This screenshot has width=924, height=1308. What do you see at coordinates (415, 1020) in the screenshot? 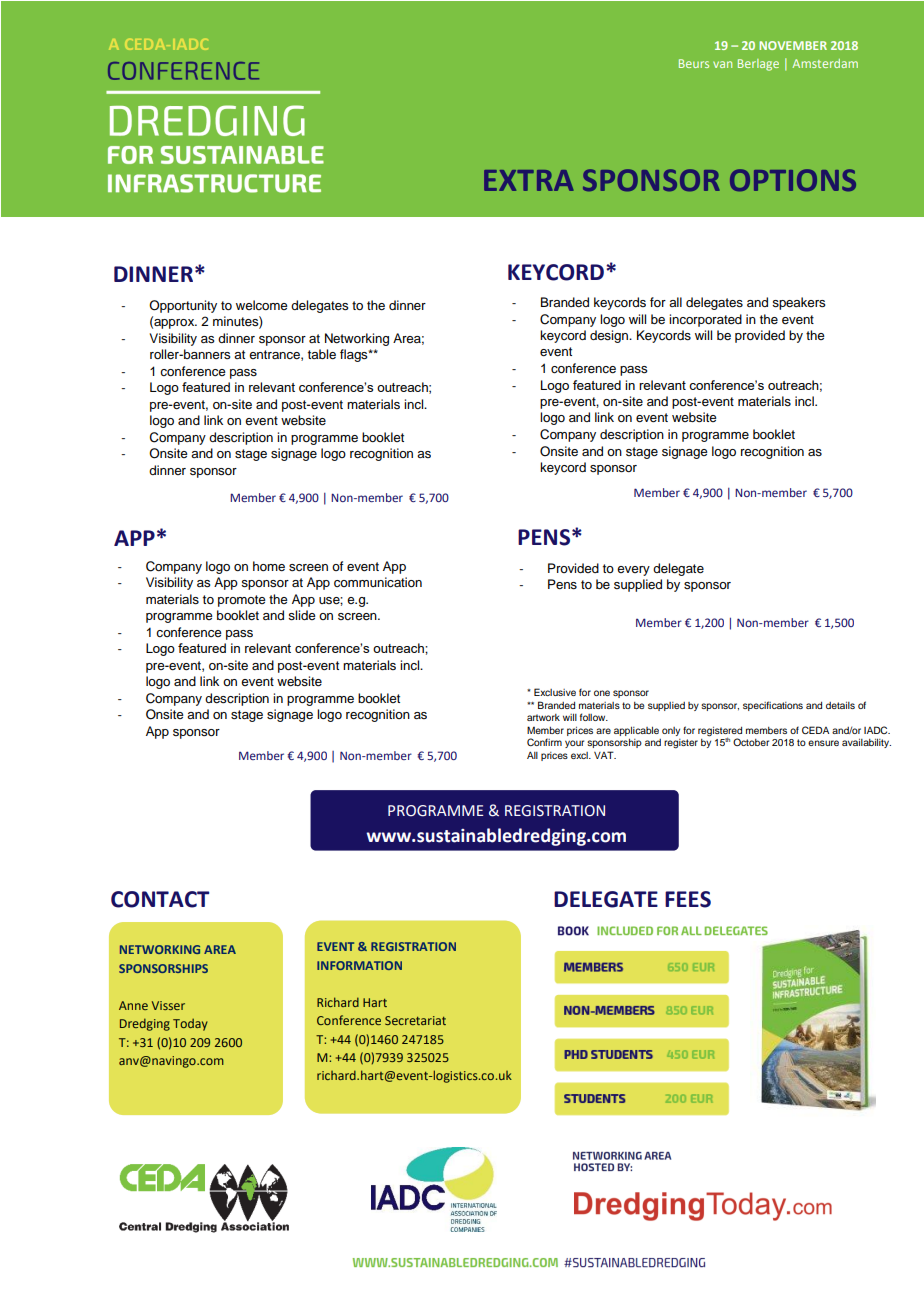
I see `Secretariat` at bounding box center [415, 1020].
